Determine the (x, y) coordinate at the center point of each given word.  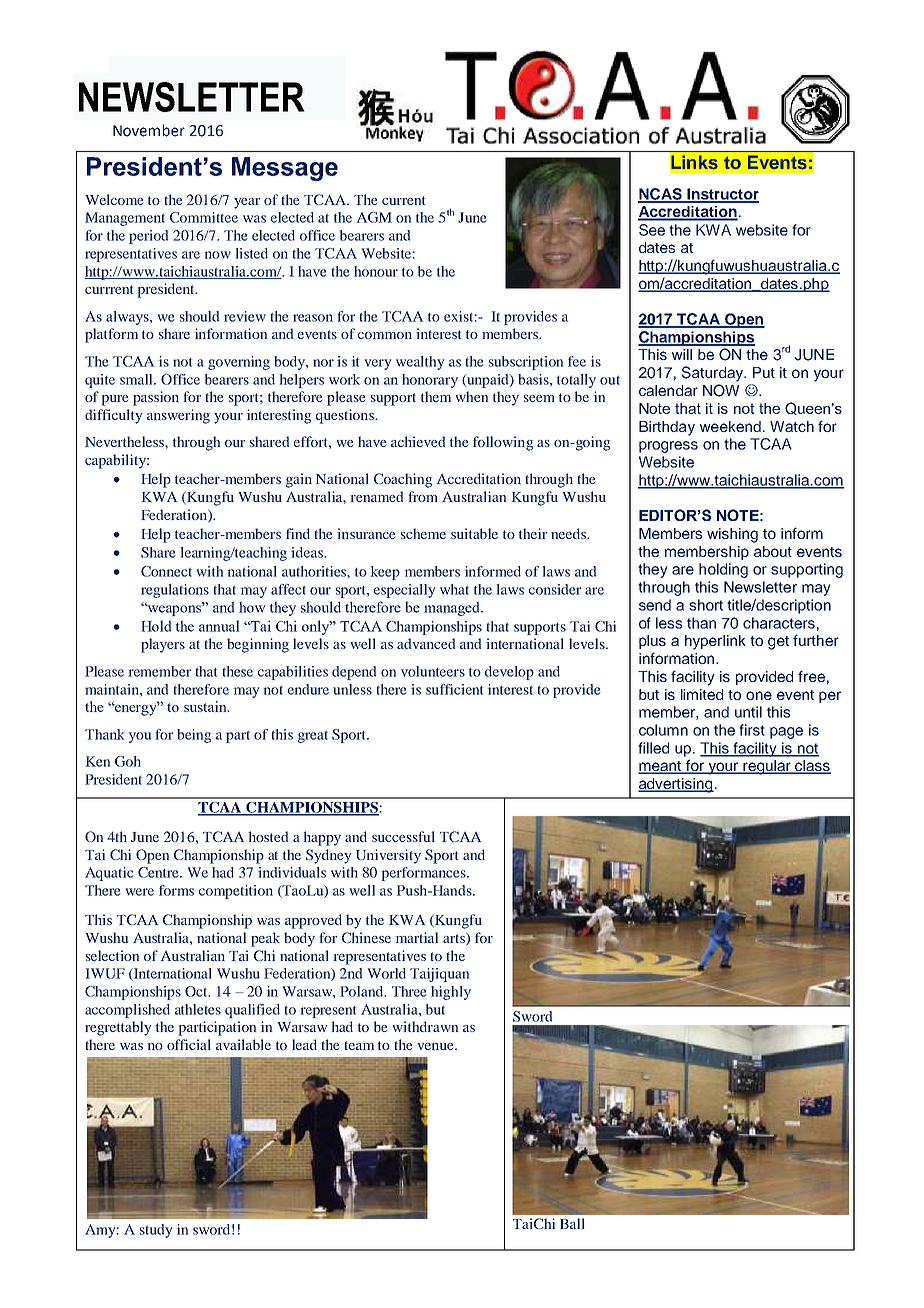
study (156, 1231)
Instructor (722, 195)
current (403, 200)
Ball (572, 1223)
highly (451, 993)
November (149, 130)
